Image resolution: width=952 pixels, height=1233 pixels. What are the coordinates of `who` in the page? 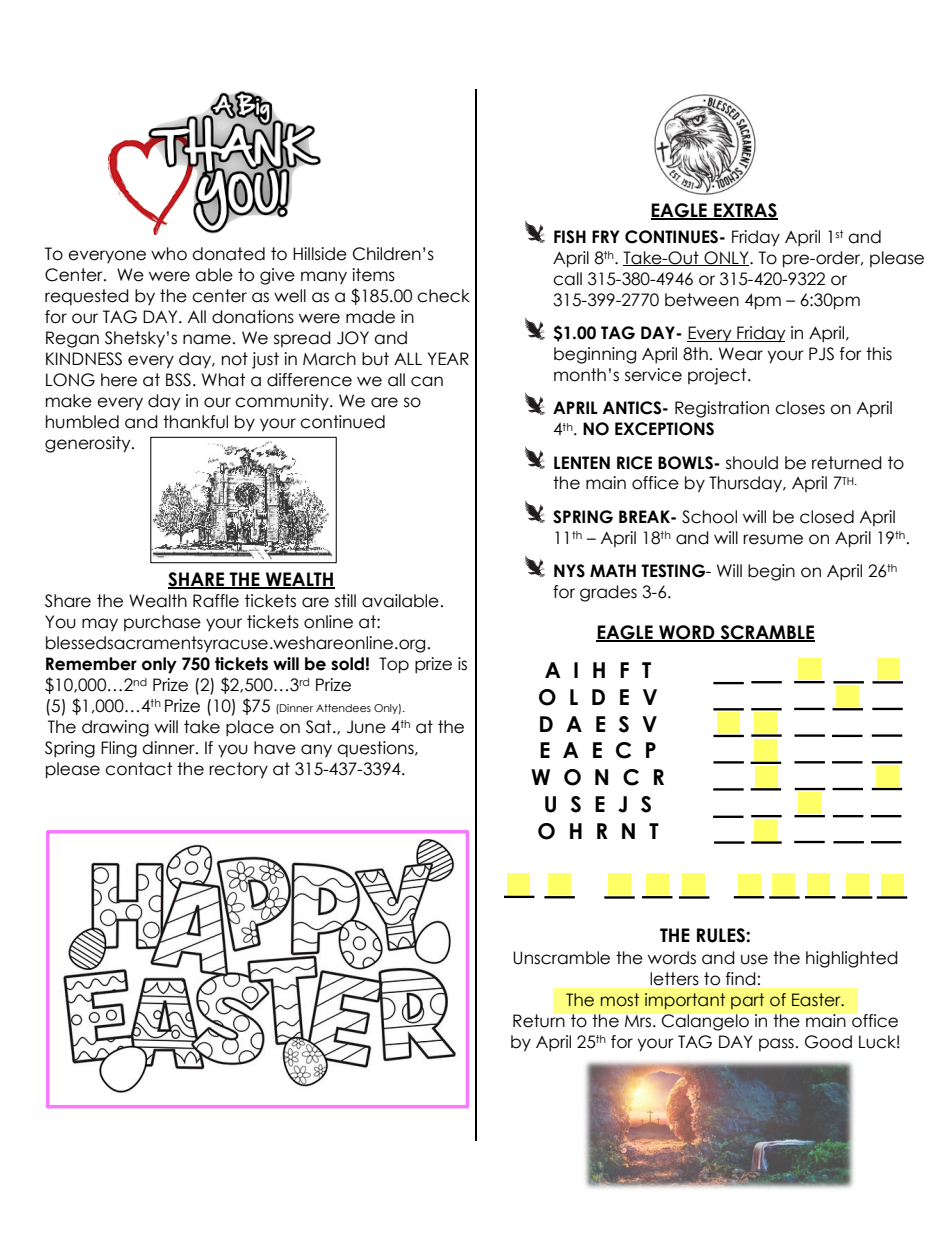 It's located at (169, 254).
